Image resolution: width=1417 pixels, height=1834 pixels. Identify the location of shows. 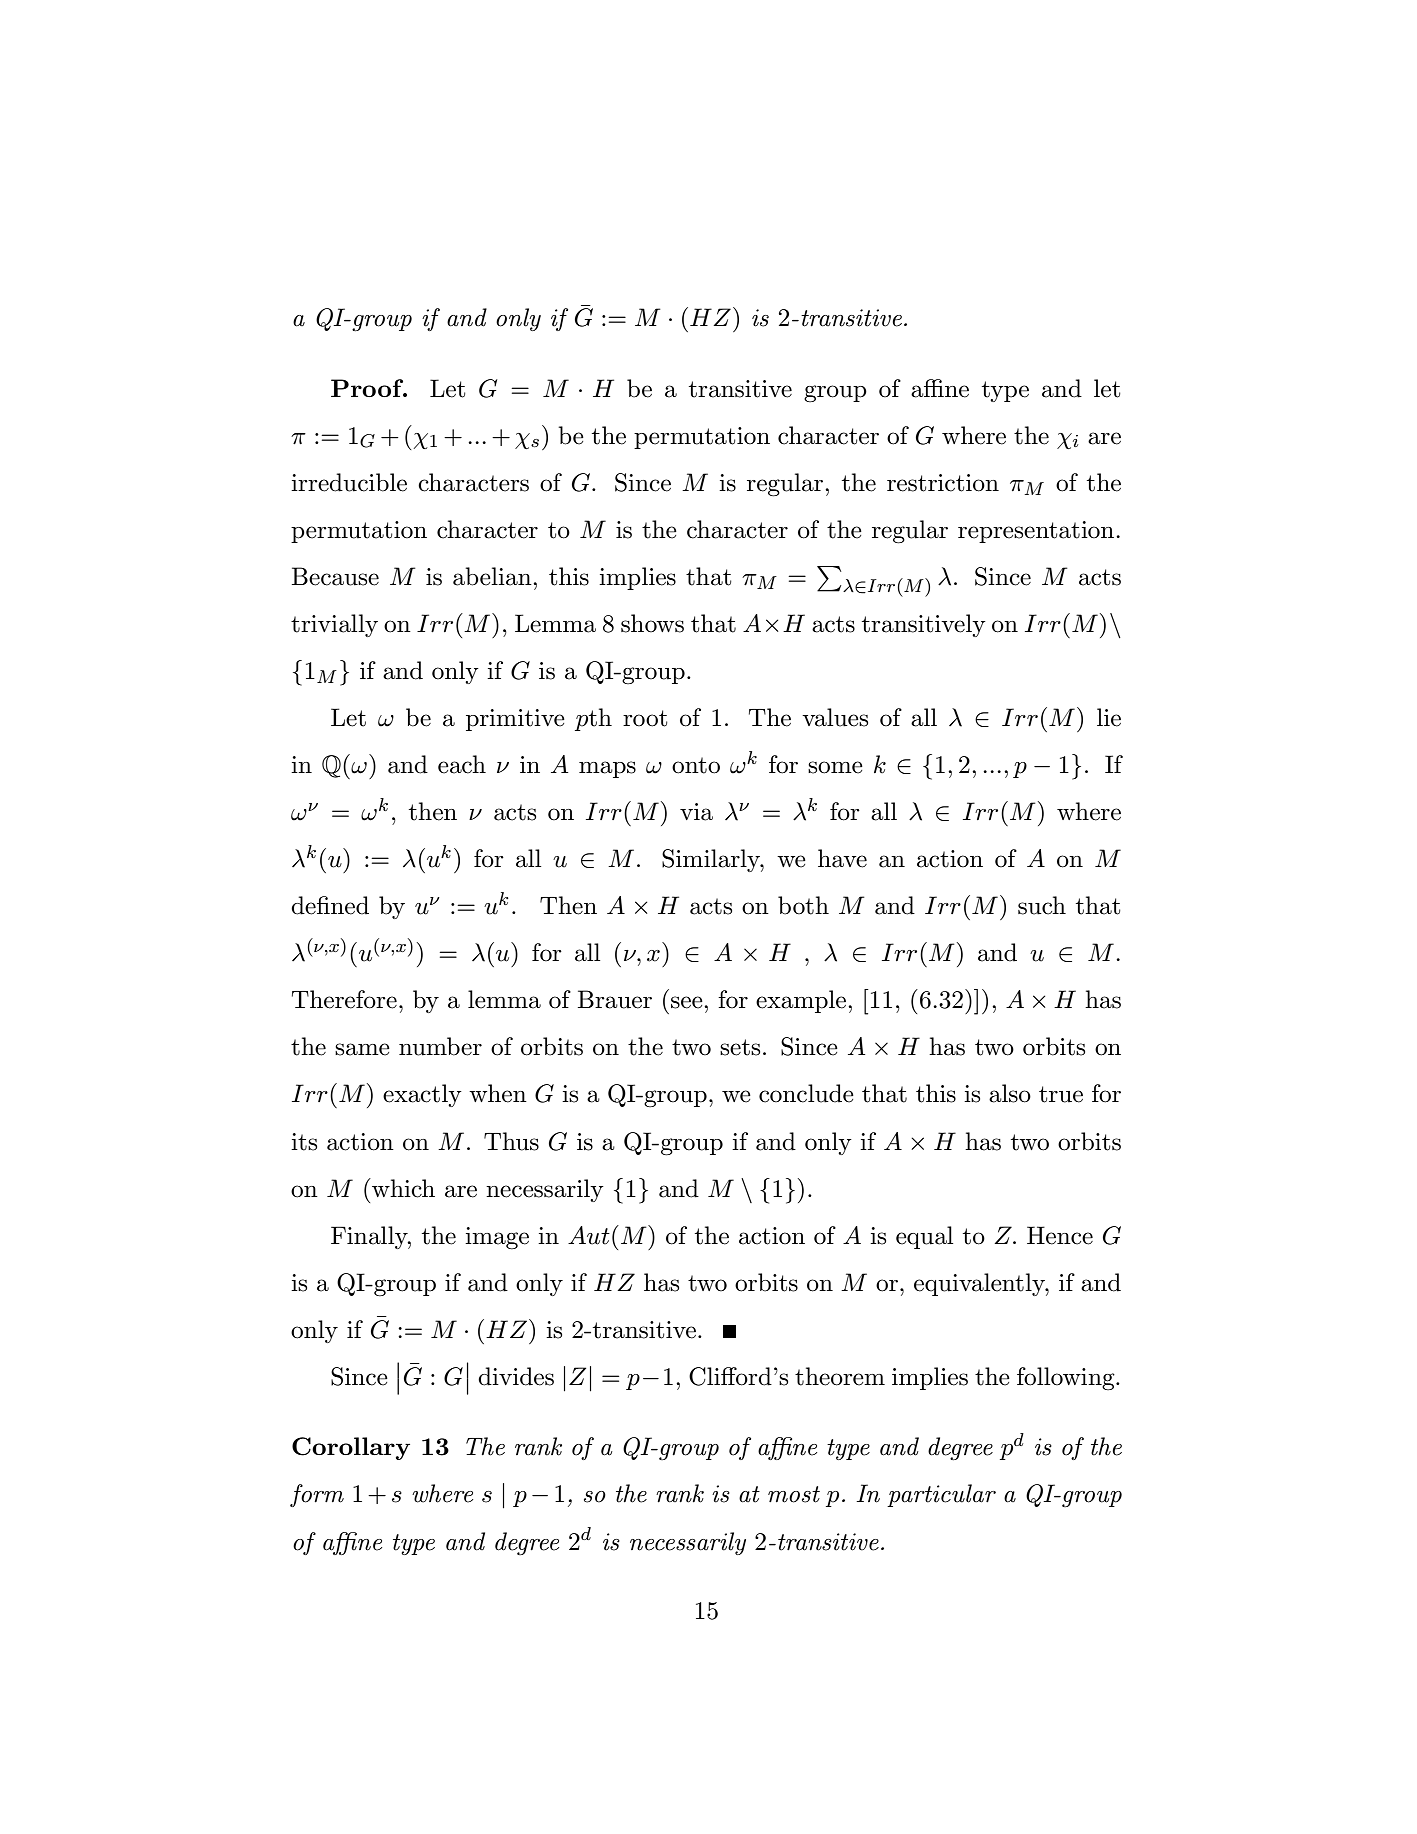
(652, 623).
